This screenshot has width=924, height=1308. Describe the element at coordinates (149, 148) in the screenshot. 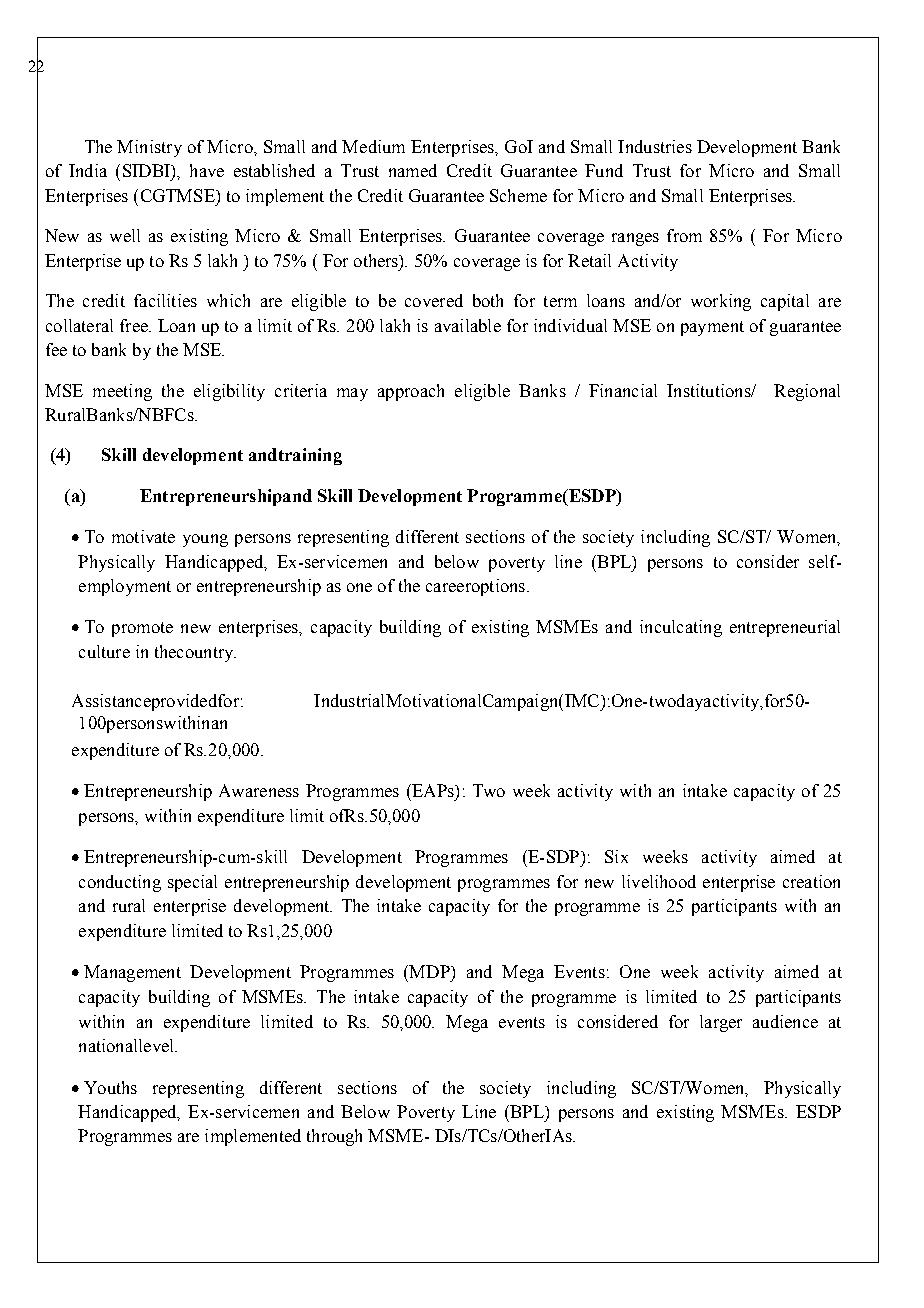

I see `Ministry` at that location.
